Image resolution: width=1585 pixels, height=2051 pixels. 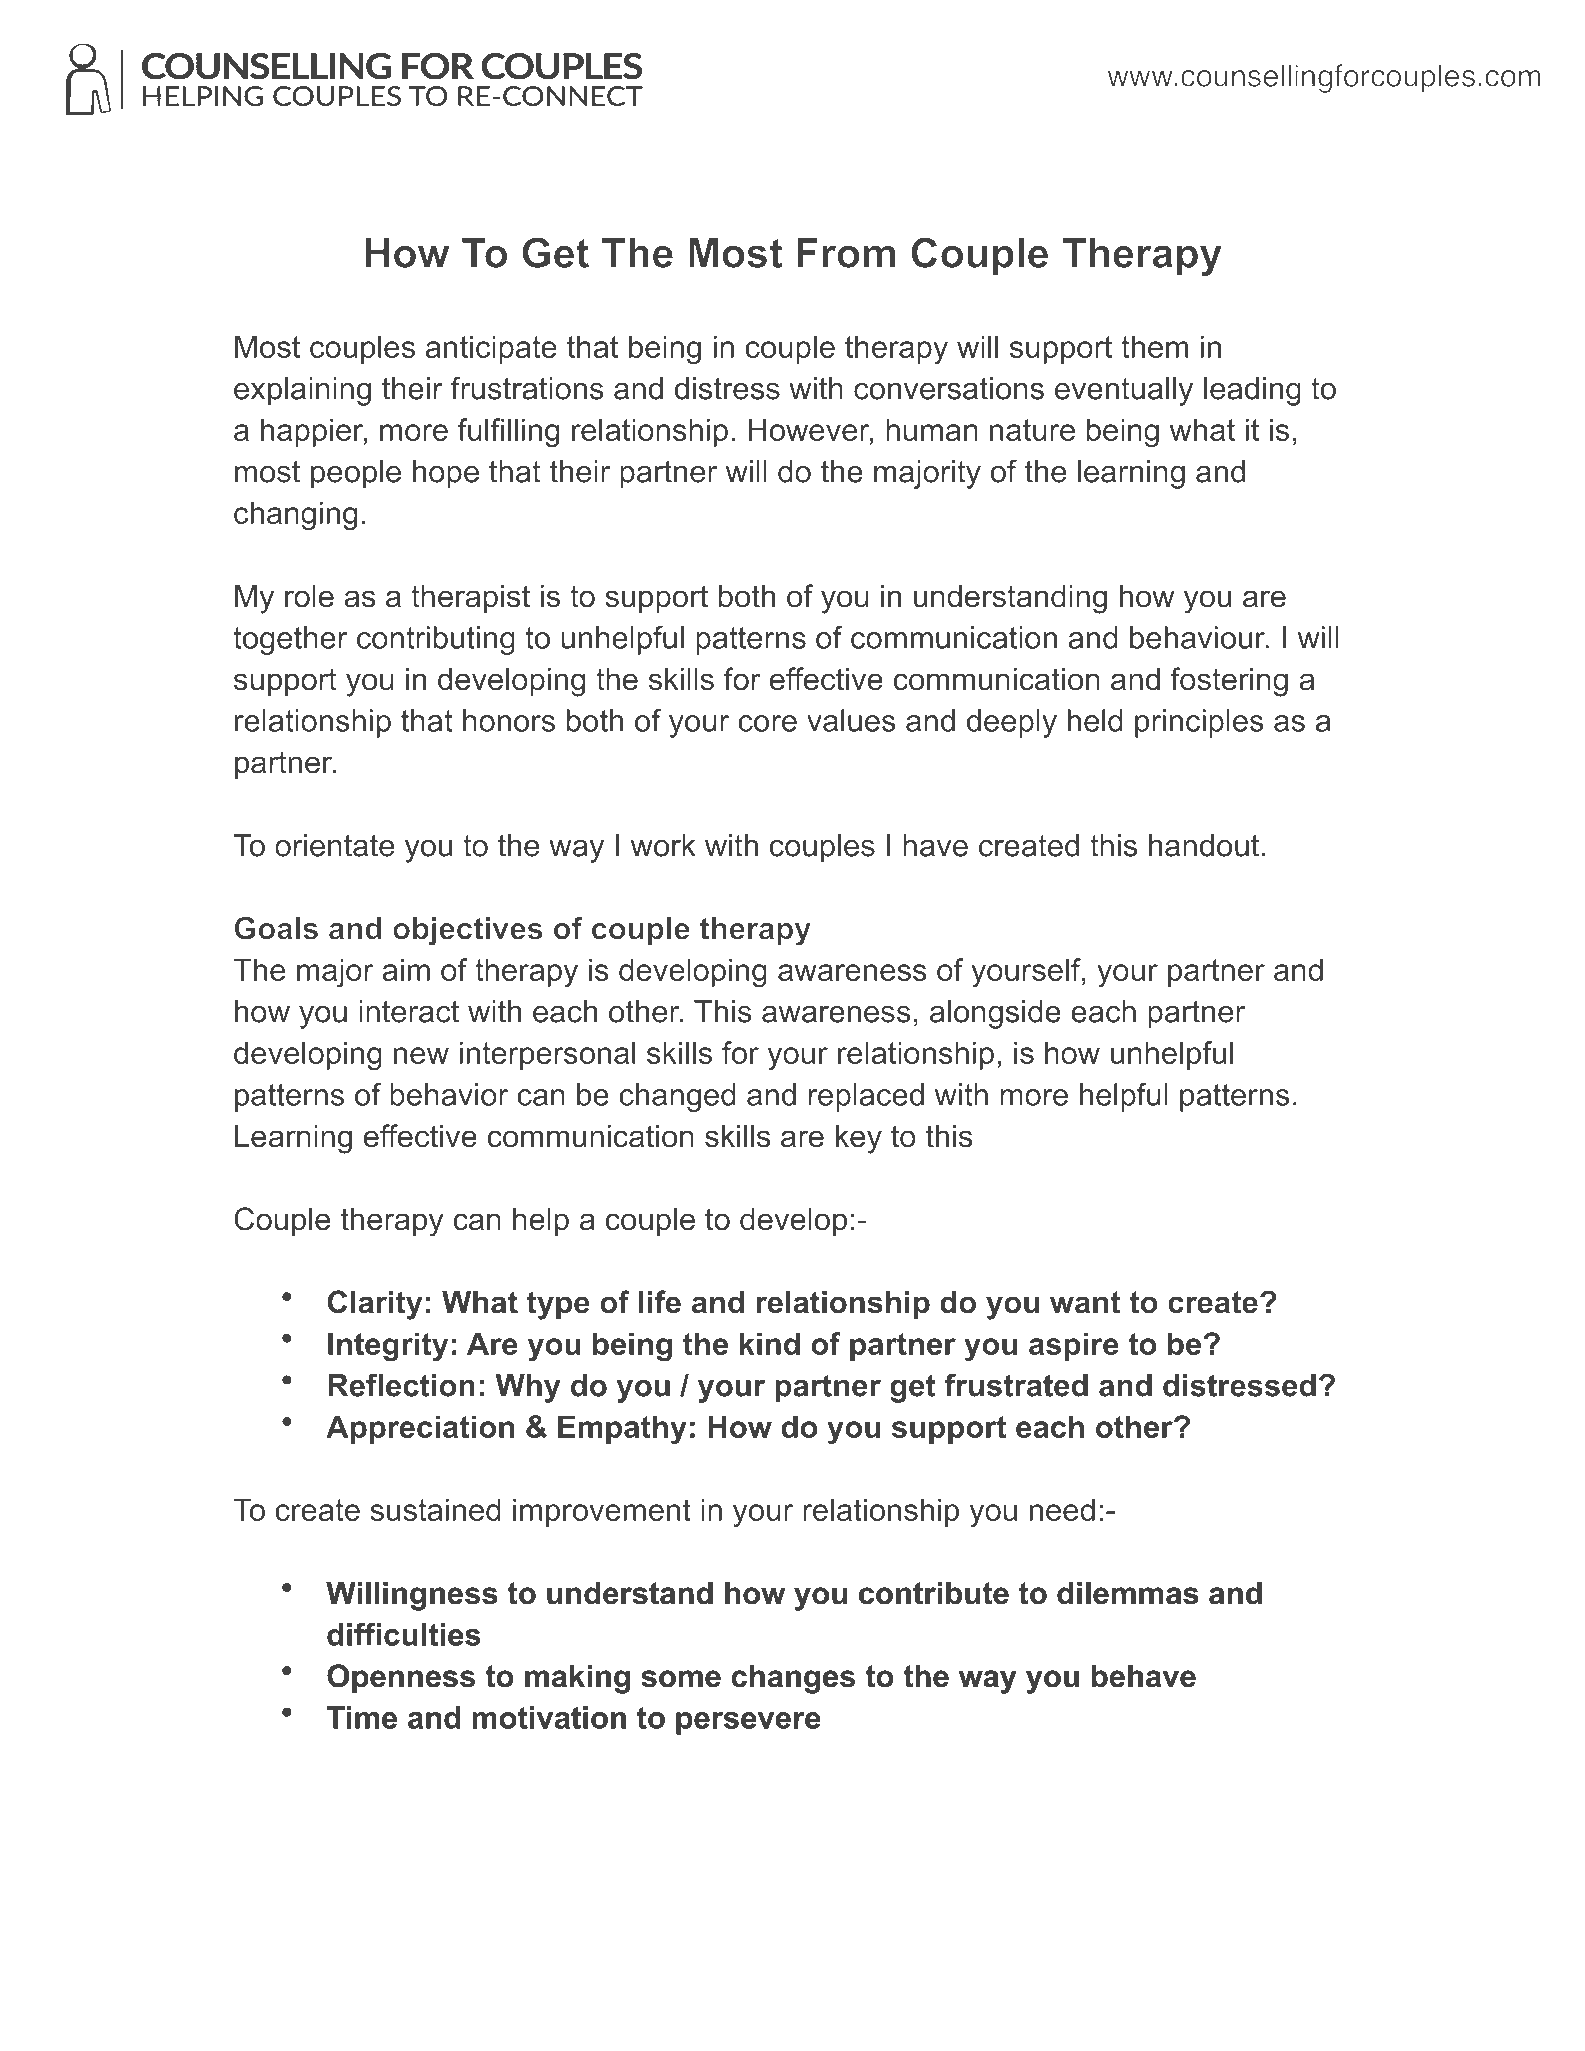 I want to click on them, so click(x=1154, y=346).
